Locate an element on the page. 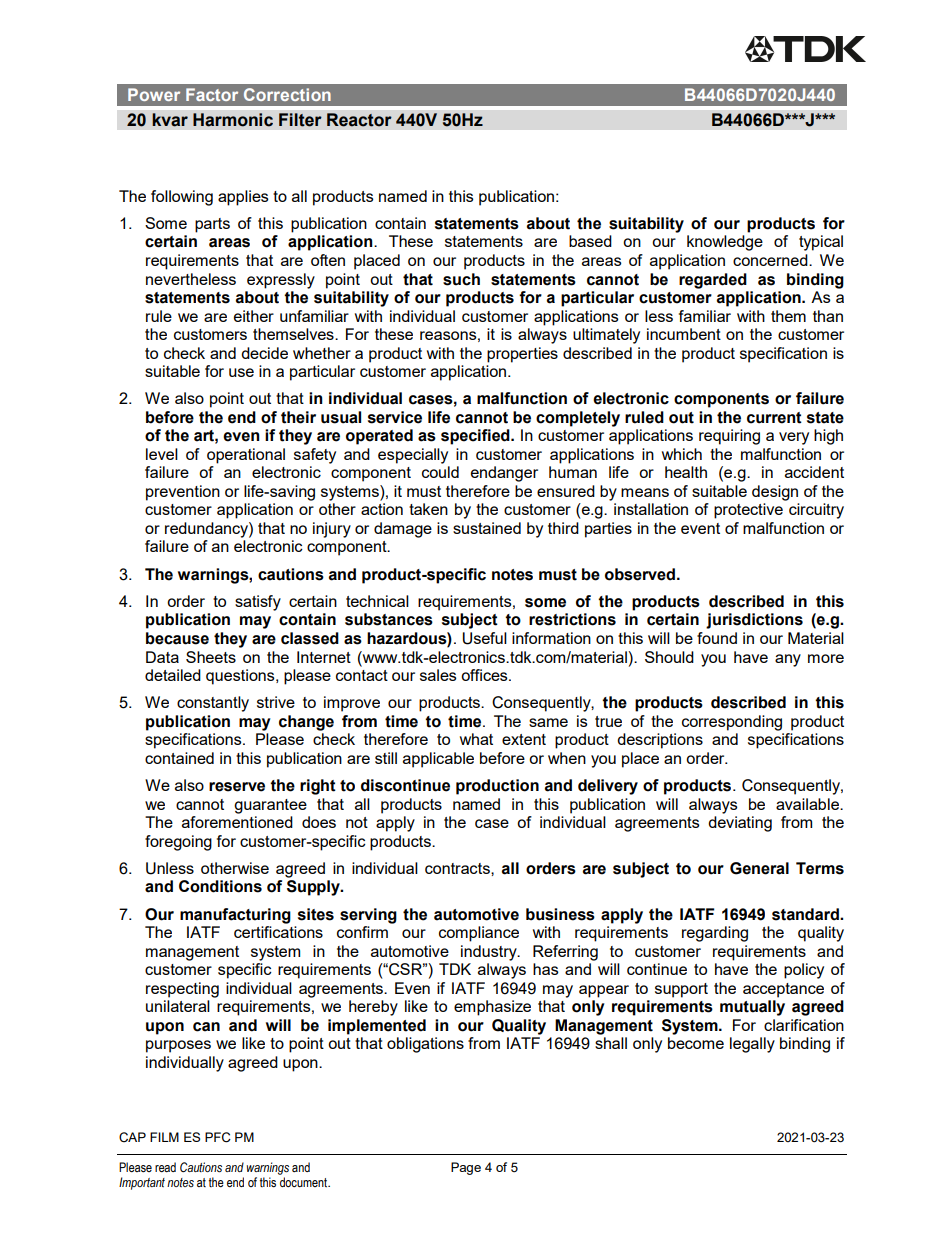 The width and height of the document is (952, 1233). General is located at coordinates (759, 868).
